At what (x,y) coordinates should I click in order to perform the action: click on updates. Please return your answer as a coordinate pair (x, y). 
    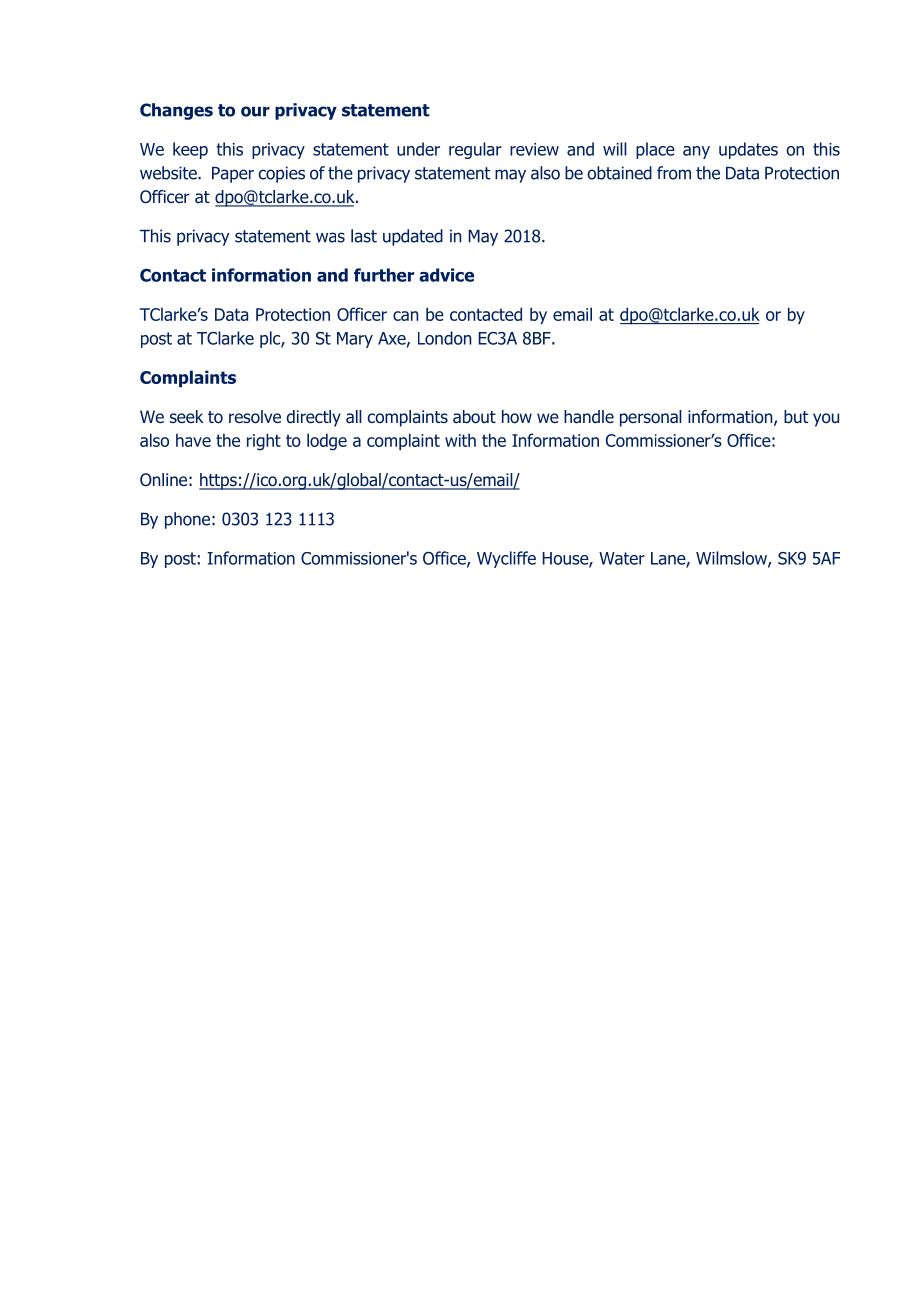
    Looking at the image, I should click on (748, 150).
